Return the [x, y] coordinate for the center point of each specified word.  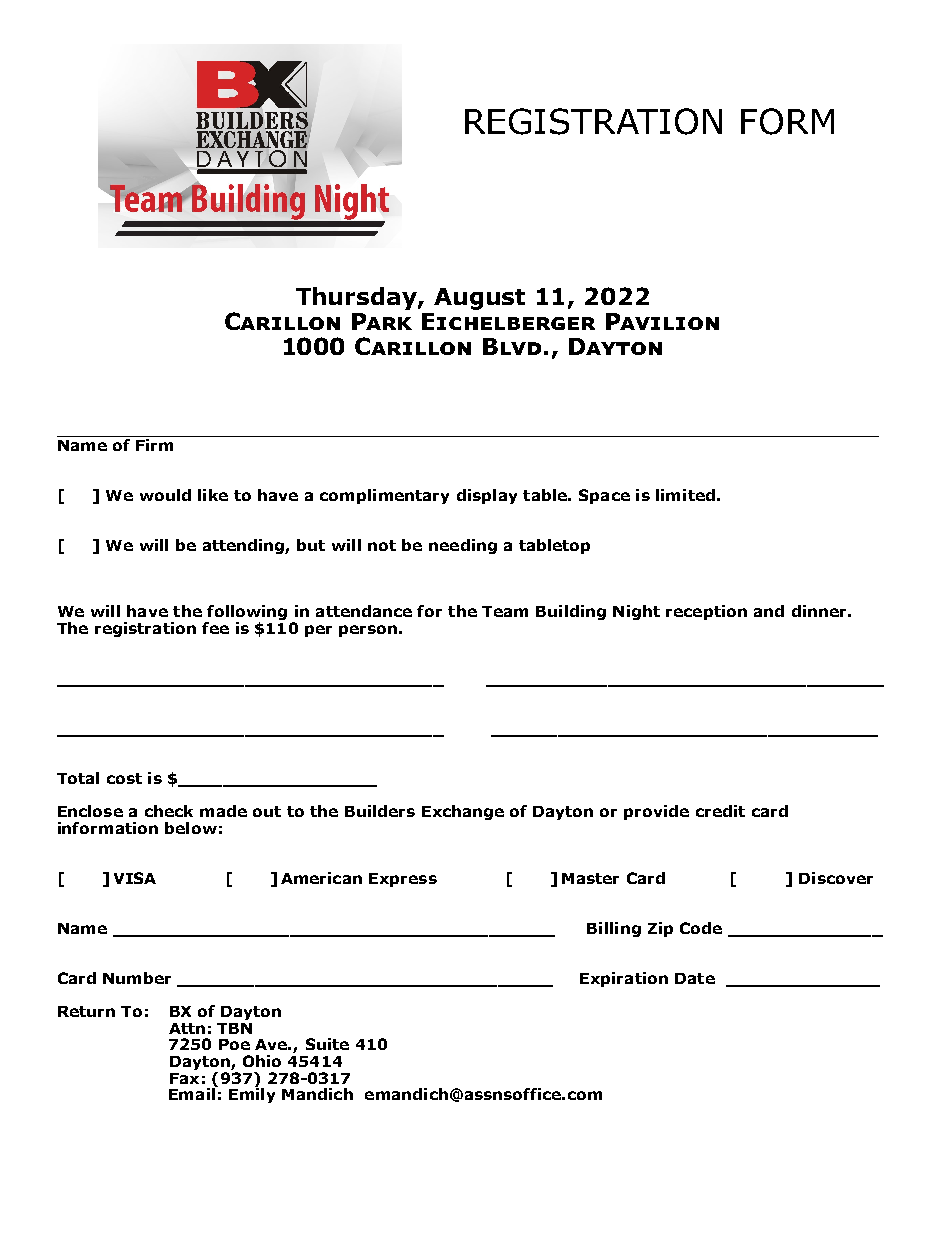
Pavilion [662, 321]
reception [706, 612]
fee [215, 628]
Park [382, 321]
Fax [184, 1078]
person [368, 631]
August [479, 299]
